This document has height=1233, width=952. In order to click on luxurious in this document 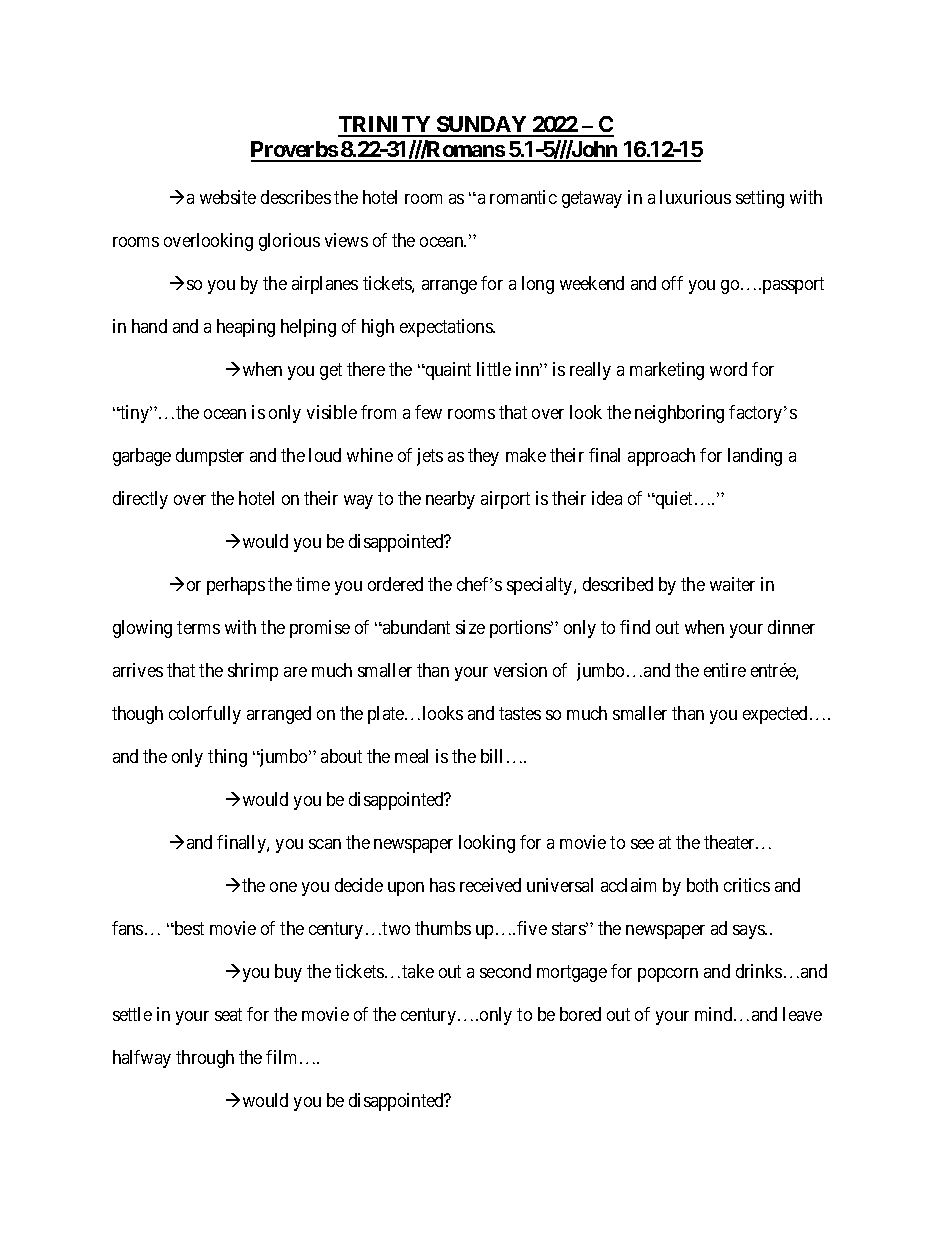, I will do `click(695, 197)`.
